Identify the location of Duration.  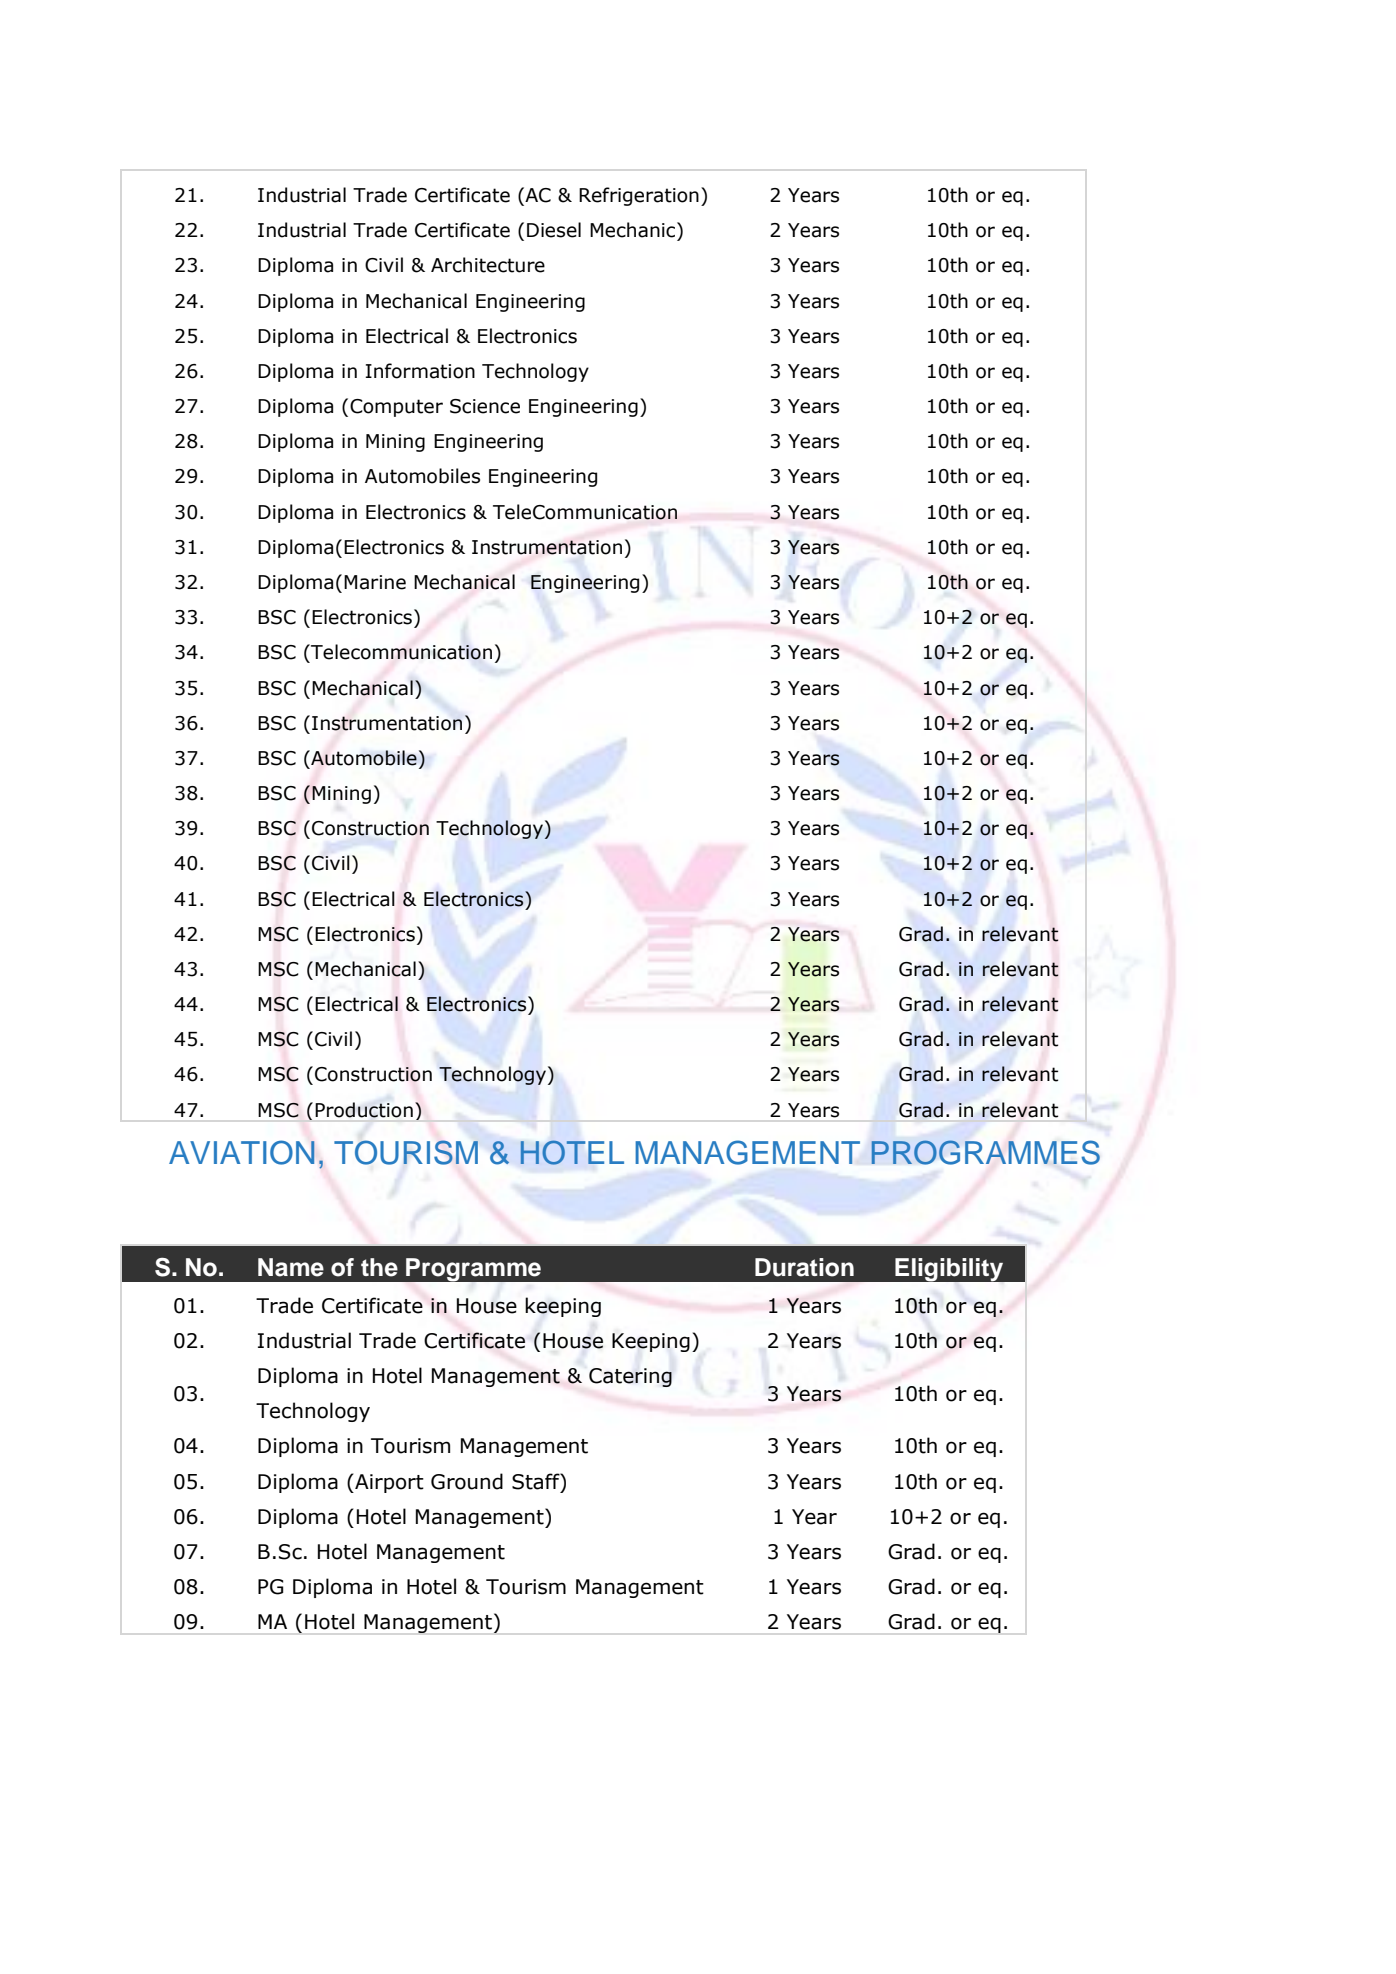
(804, 1267).
